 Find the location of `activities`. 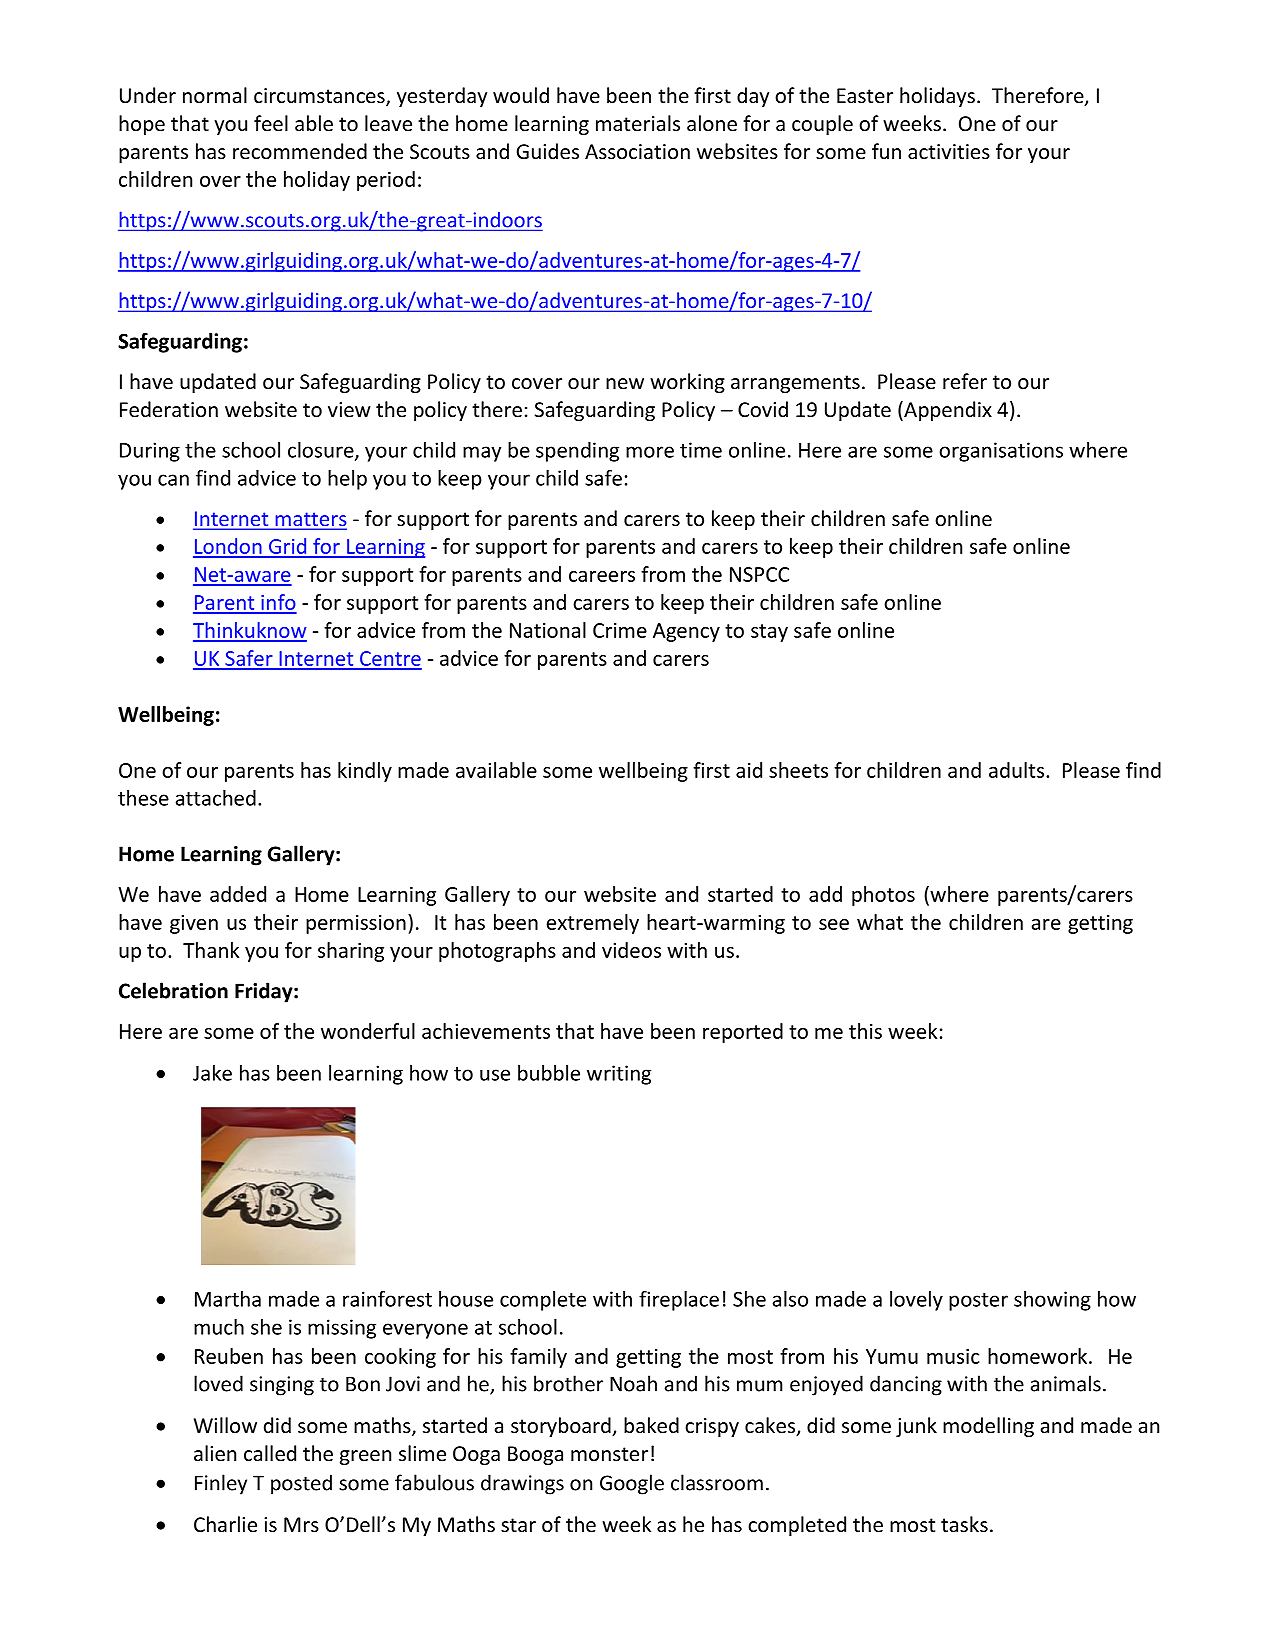

activities is located at coordinates (949, 152).
